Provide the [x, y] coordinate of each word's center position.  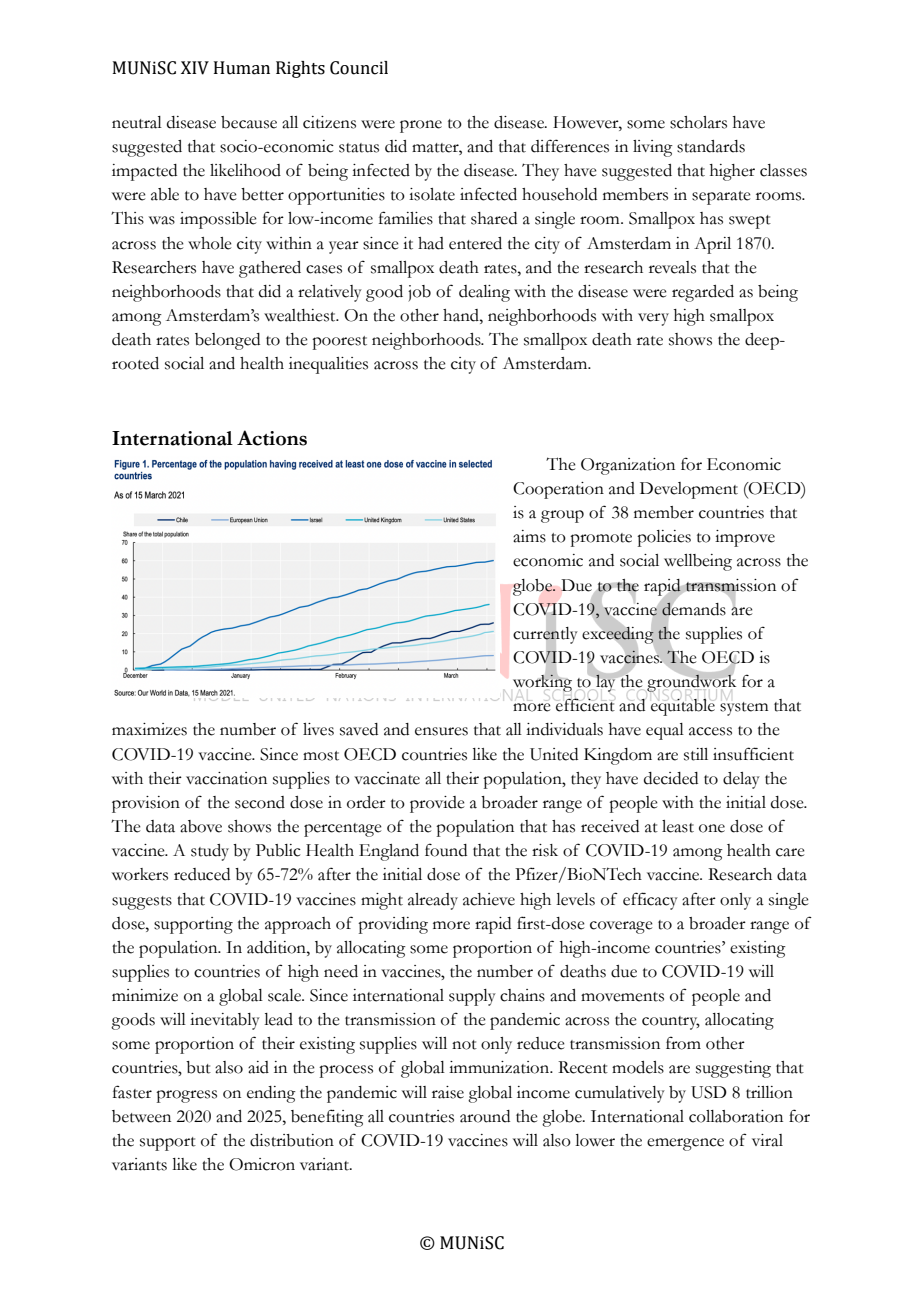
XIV [195, 68]
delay [741, 780]
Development [689, 490]
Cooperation [558, 490]
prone [421, 126]
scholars [698, 122]
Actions [272, 438]
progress [186, 1096]
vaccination [226, 778]
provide [437, 804]
